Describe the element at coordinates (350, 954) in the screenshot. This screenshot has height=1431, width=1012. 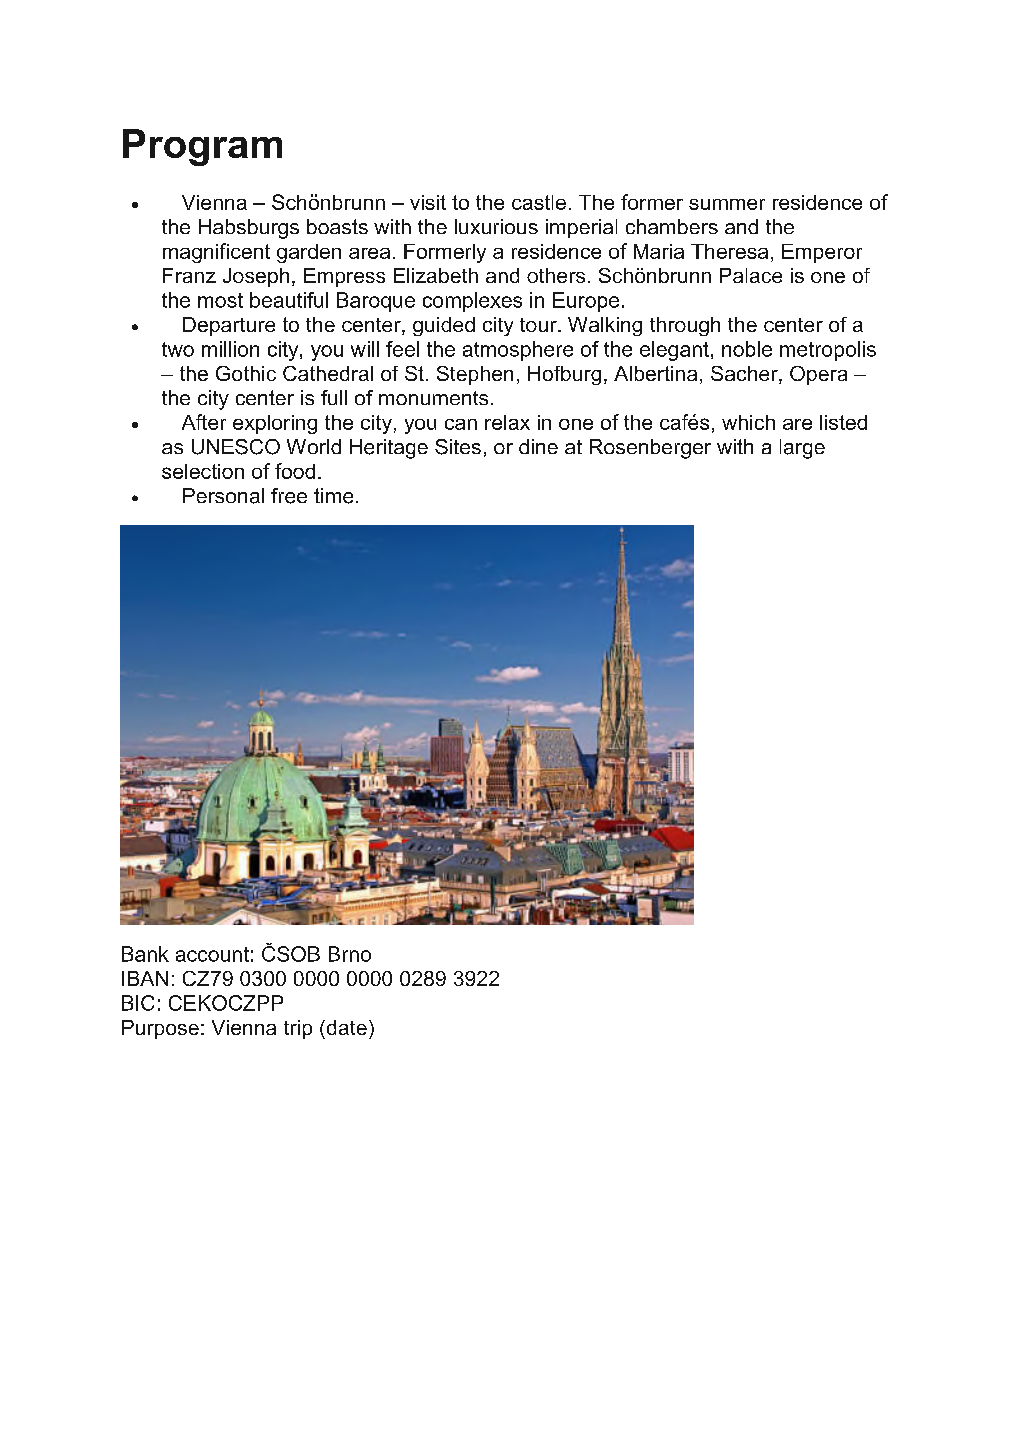
I see `Brno` at that location.
